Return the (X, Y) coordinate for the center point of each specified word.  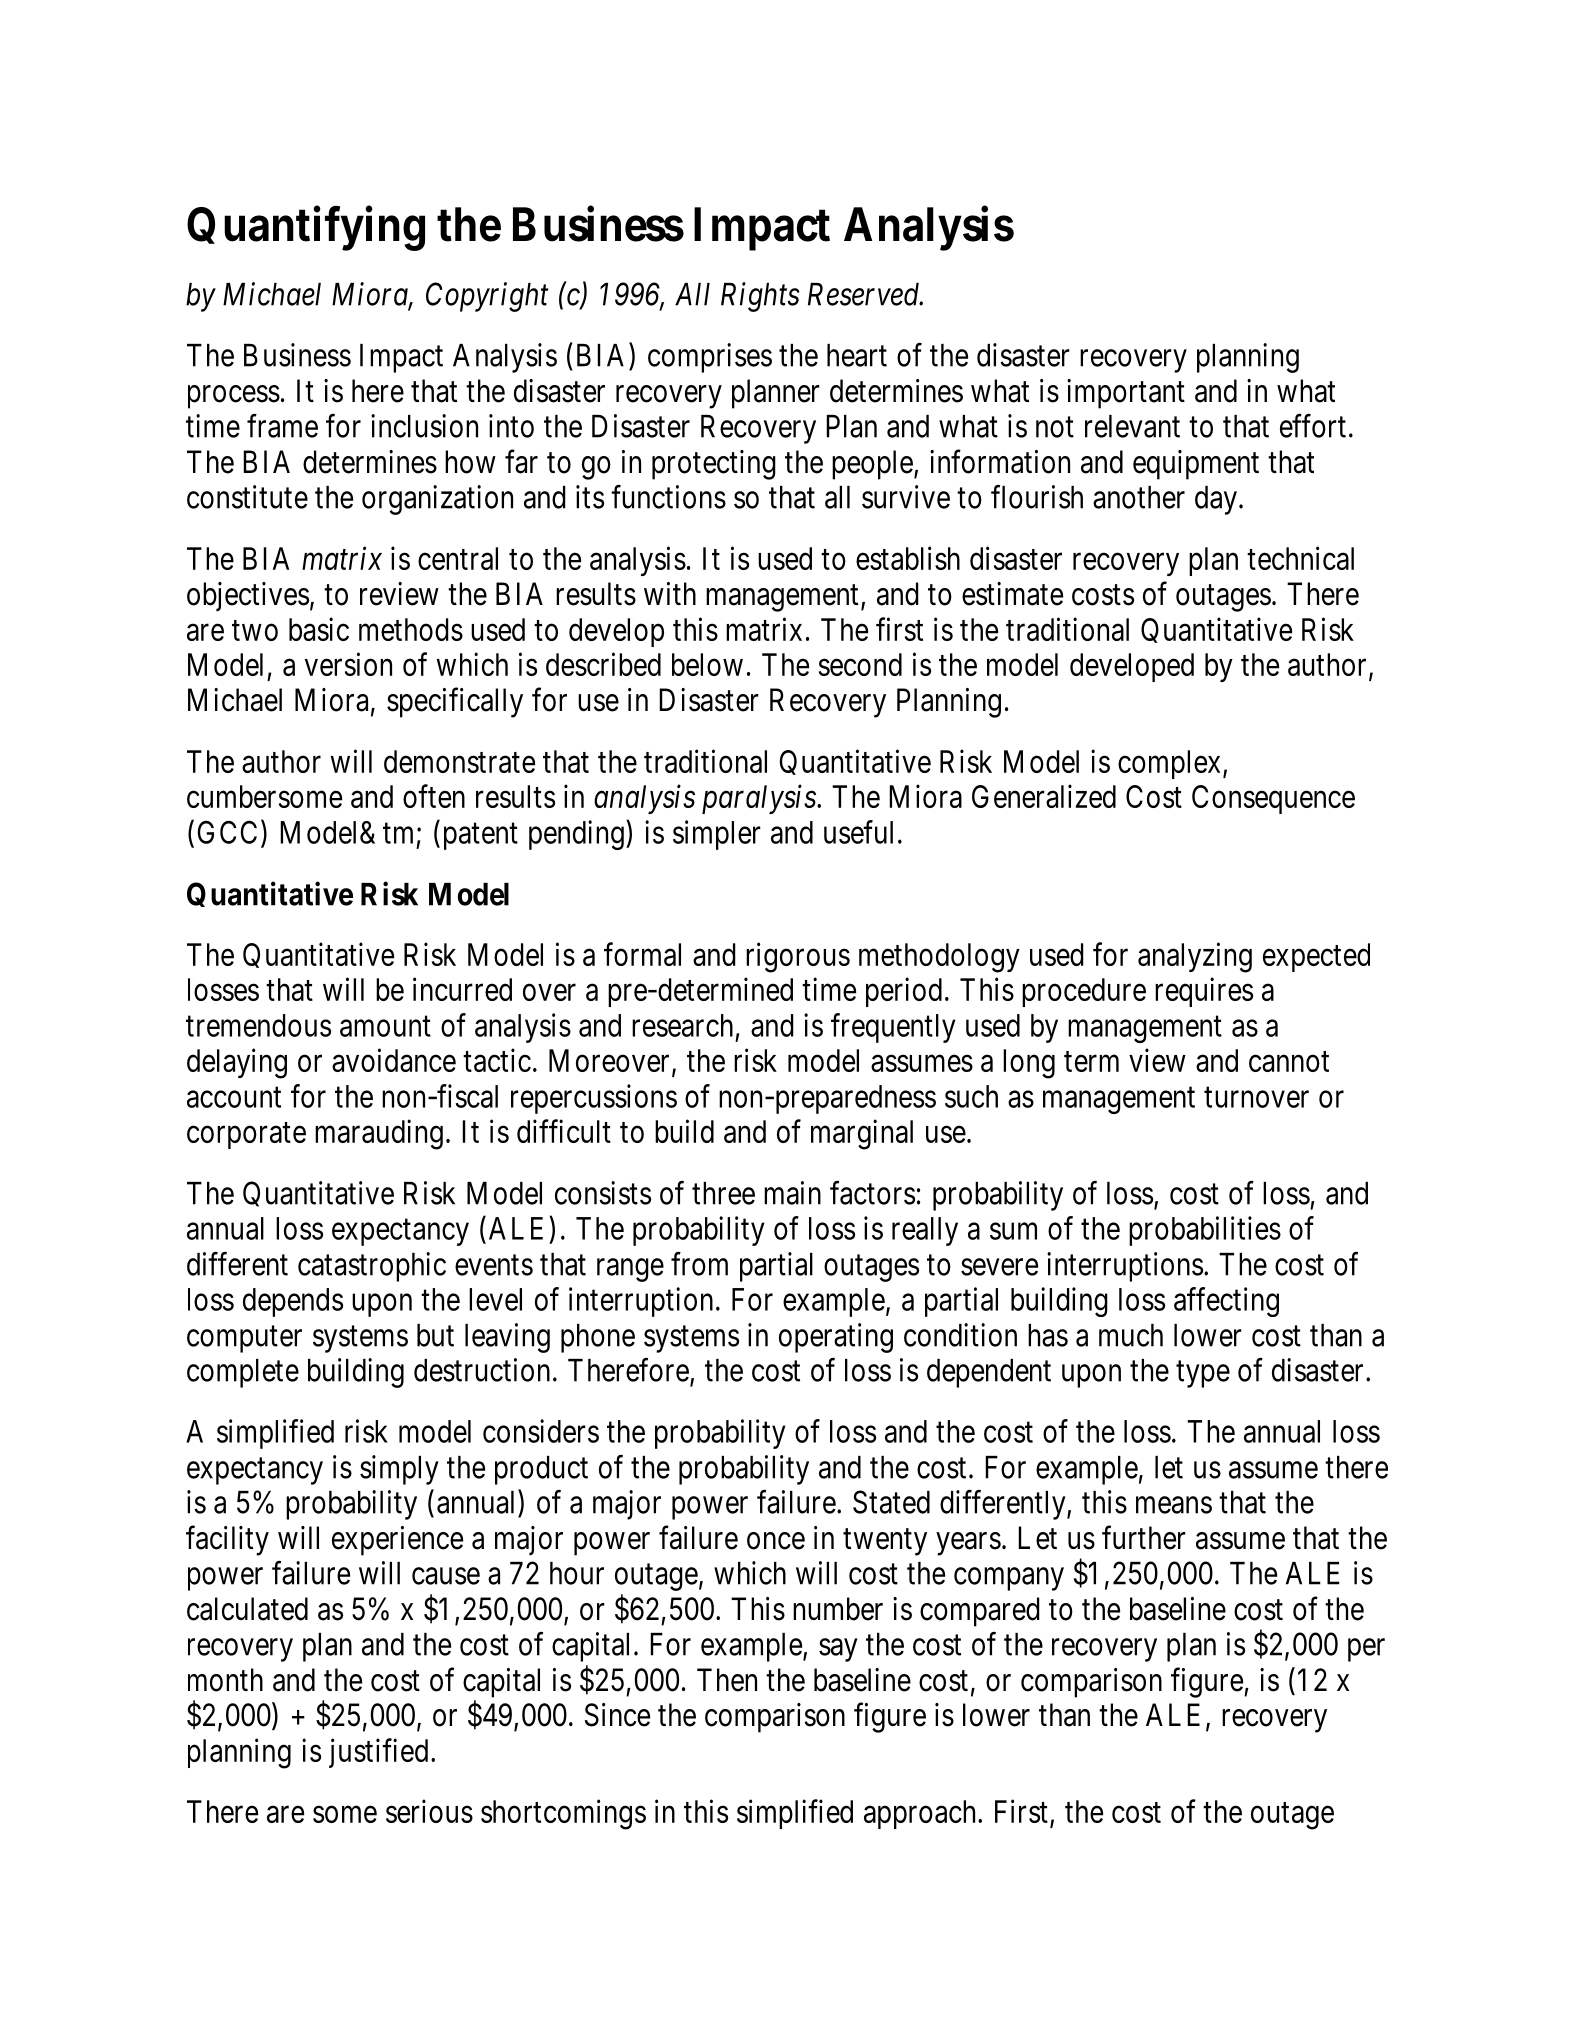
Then (727, 1680)
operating (836, 1338)
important (1126, 394)
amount (385, 1026)
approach (921, 1814)
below (707, 664)
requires (1204, 992)
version (348, 664)
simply (399, 1470)
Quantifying (306, 229)
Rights (760, 297)
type (1203, 1374)
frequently (893, 1028)
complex (1171, 764)
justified (378, 1753)
